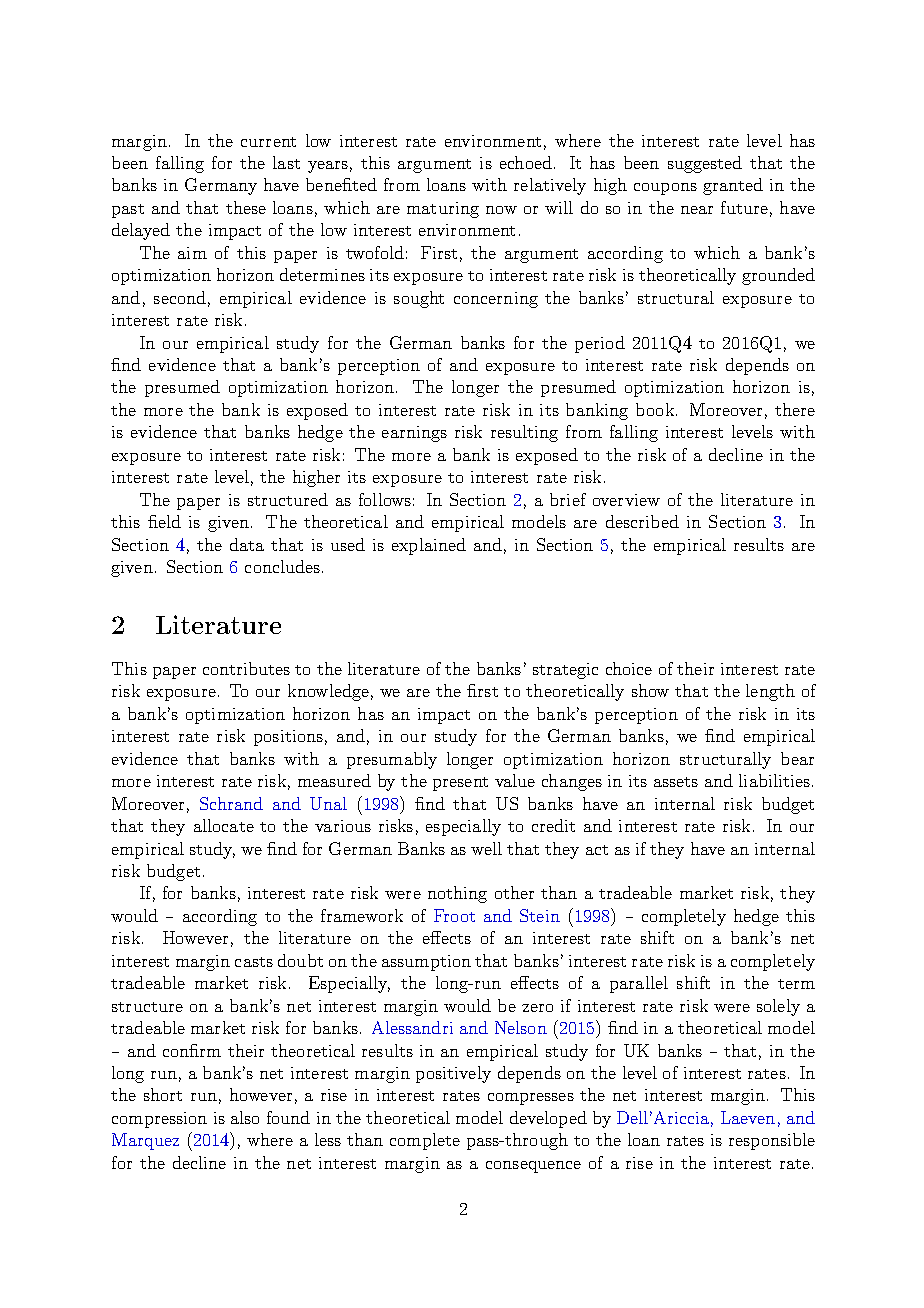 The height and width of the screenshot is (1308, 924). What do you see at coordinates (453, 1074) in the screenshot?
I see `positively` at bounding box center [453, 1074].
